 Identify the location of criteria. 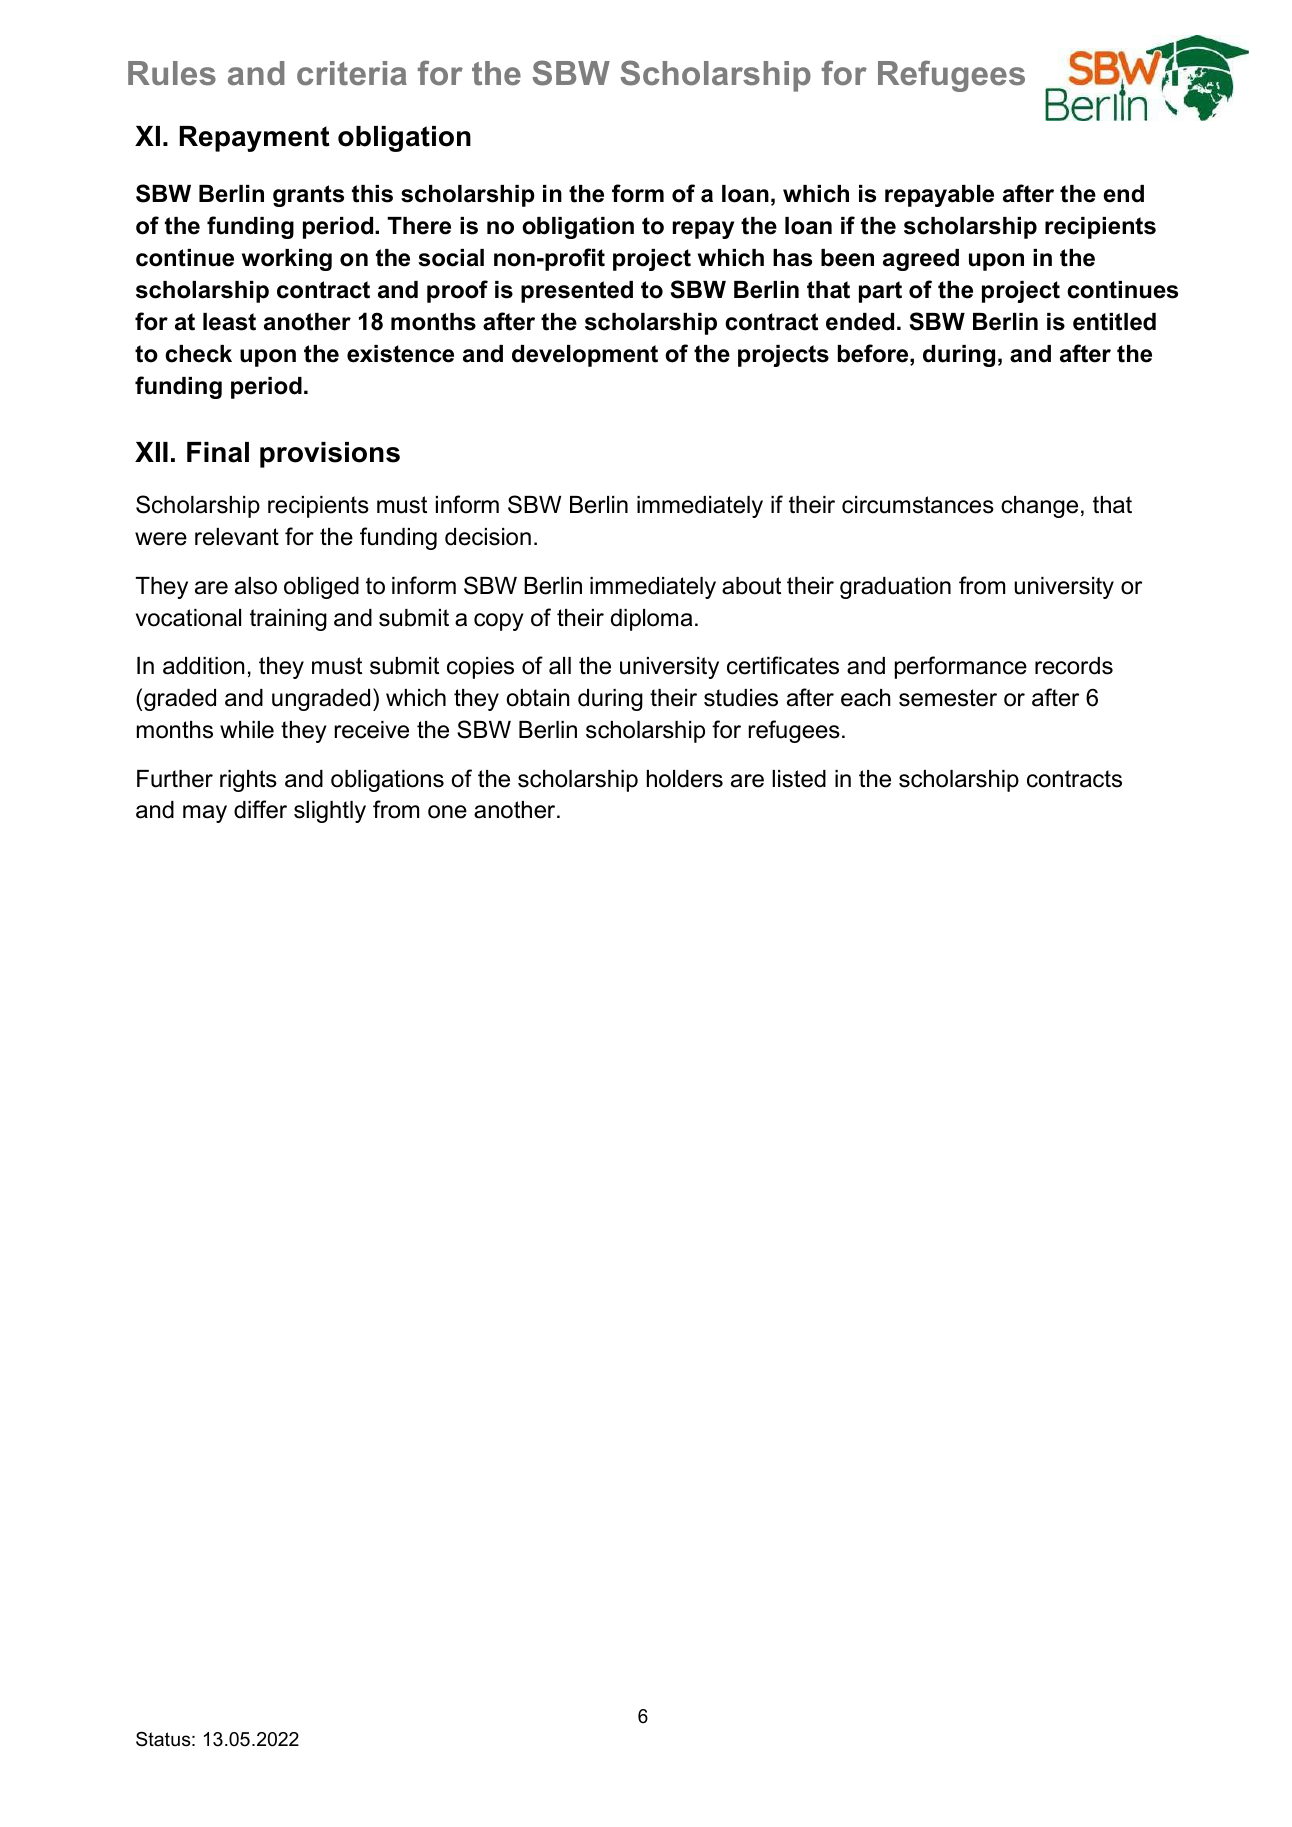
(352, 73).
